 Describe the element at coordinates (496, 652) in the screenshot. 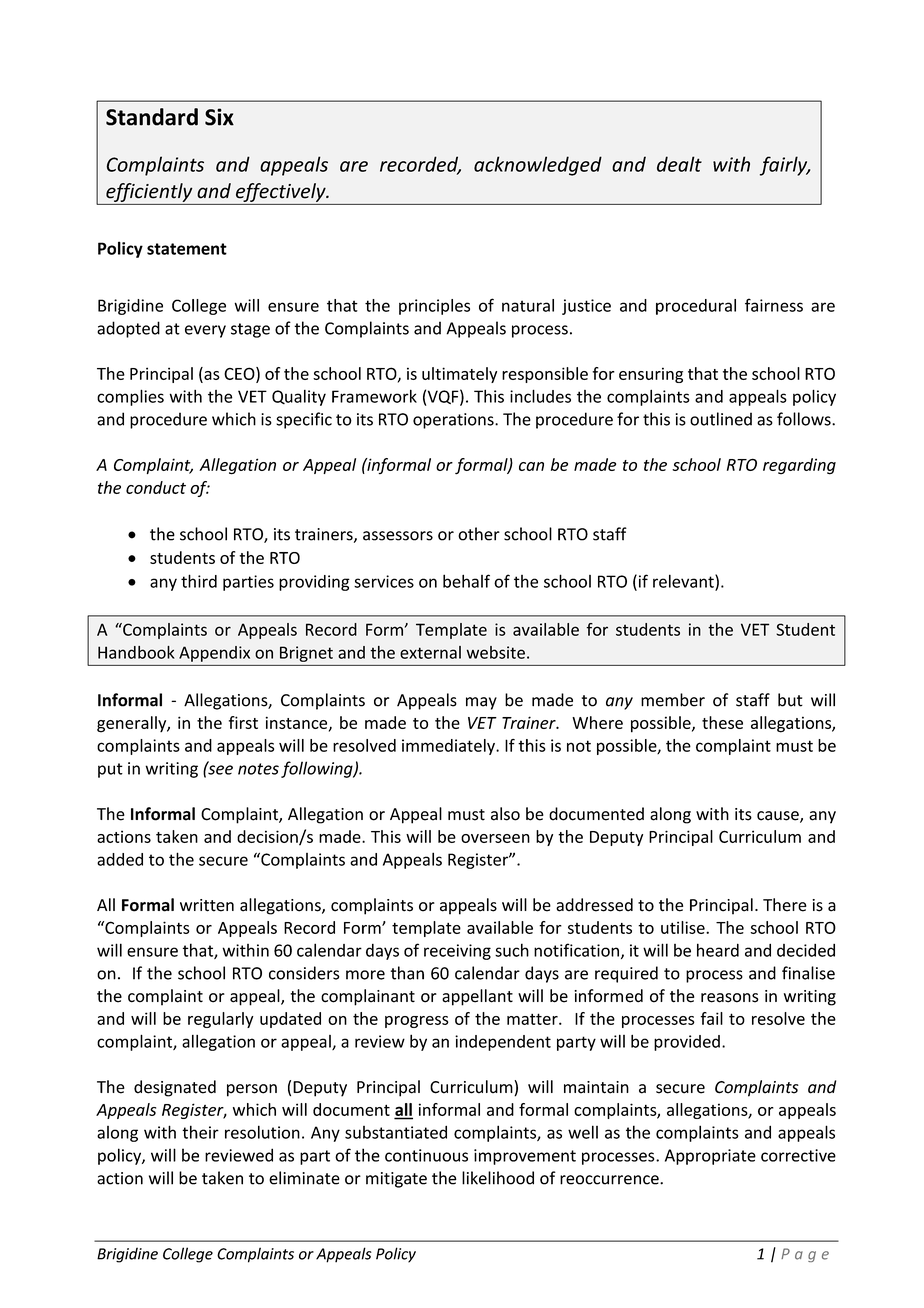

I see `website` at that location.
